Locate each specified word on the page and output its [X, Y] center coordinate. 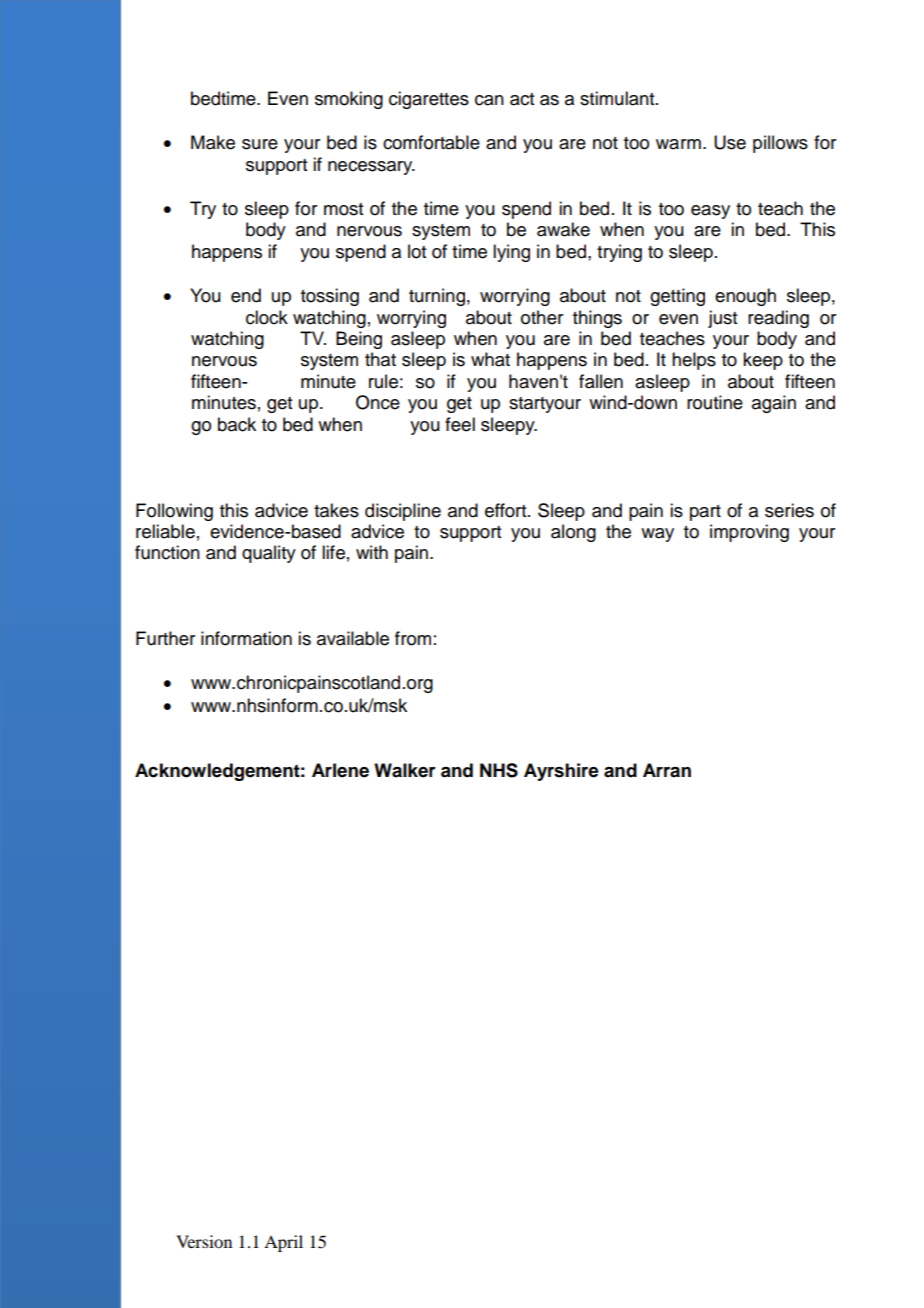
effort [507, 510]
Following [174, 512]
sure [260, 144]
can [489, 100]
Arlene [340, 770]
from [413, 638]
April [283, 1243]
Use [730, 142]
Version [204, 1241]
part [705, 513]
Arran [667, 770]
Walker [405, 770]
